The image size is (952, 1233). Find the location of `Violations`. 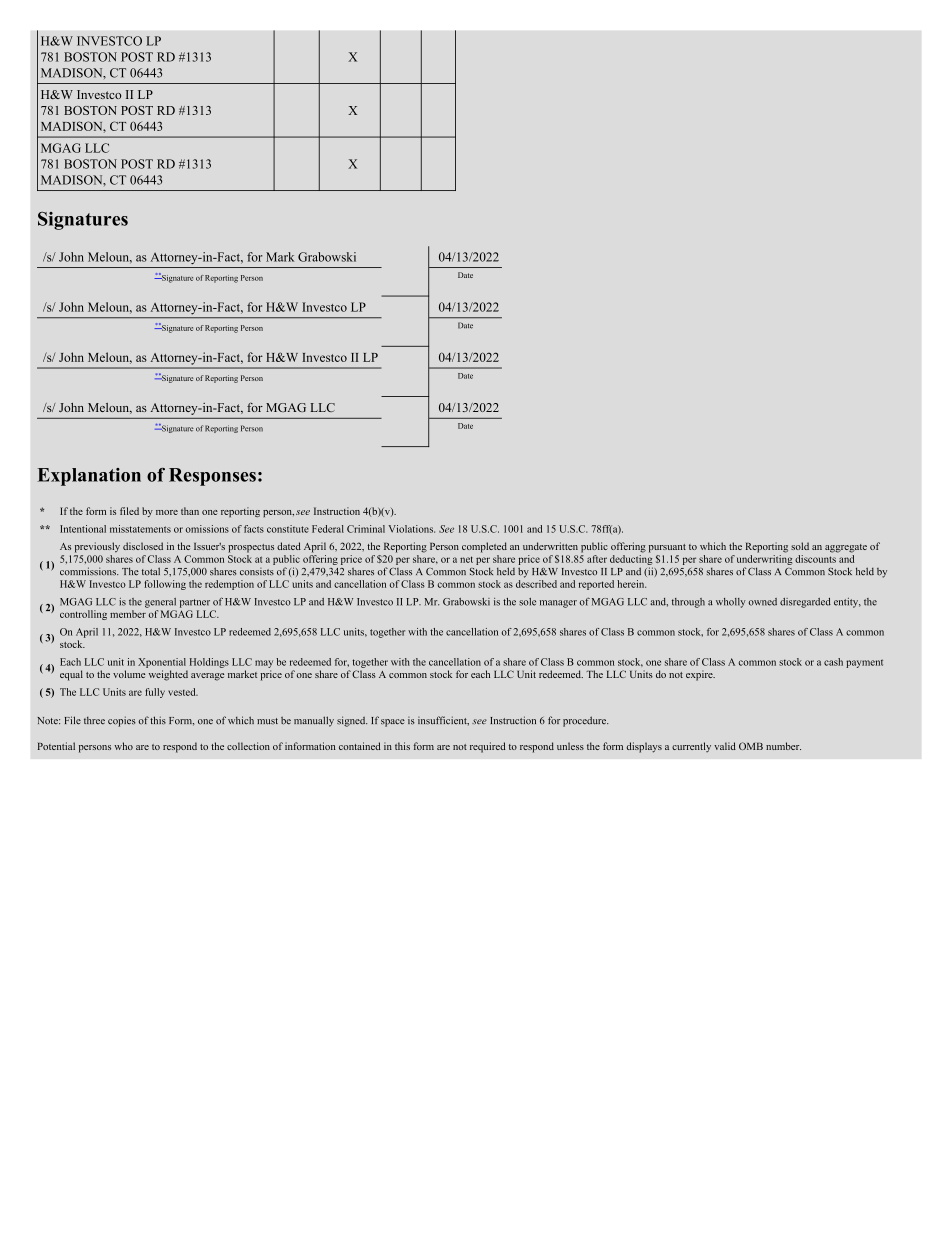

Violations is located at coordinates (411, 529).
